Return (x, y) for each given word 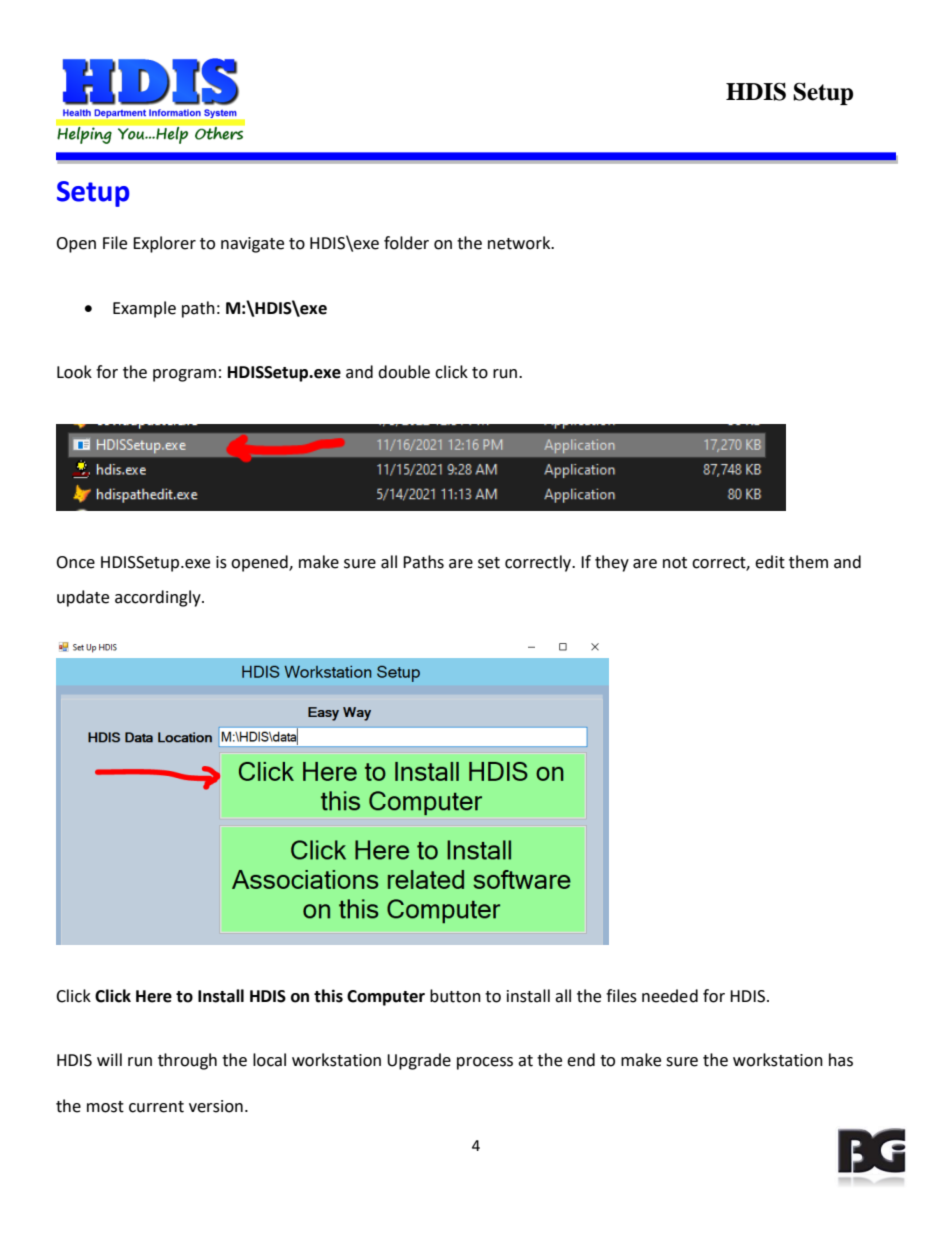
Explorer (164, 244)
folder (406, 243)
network (520, 243)
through (187, 1061)
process (485, 1063)
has (841, 1060)
